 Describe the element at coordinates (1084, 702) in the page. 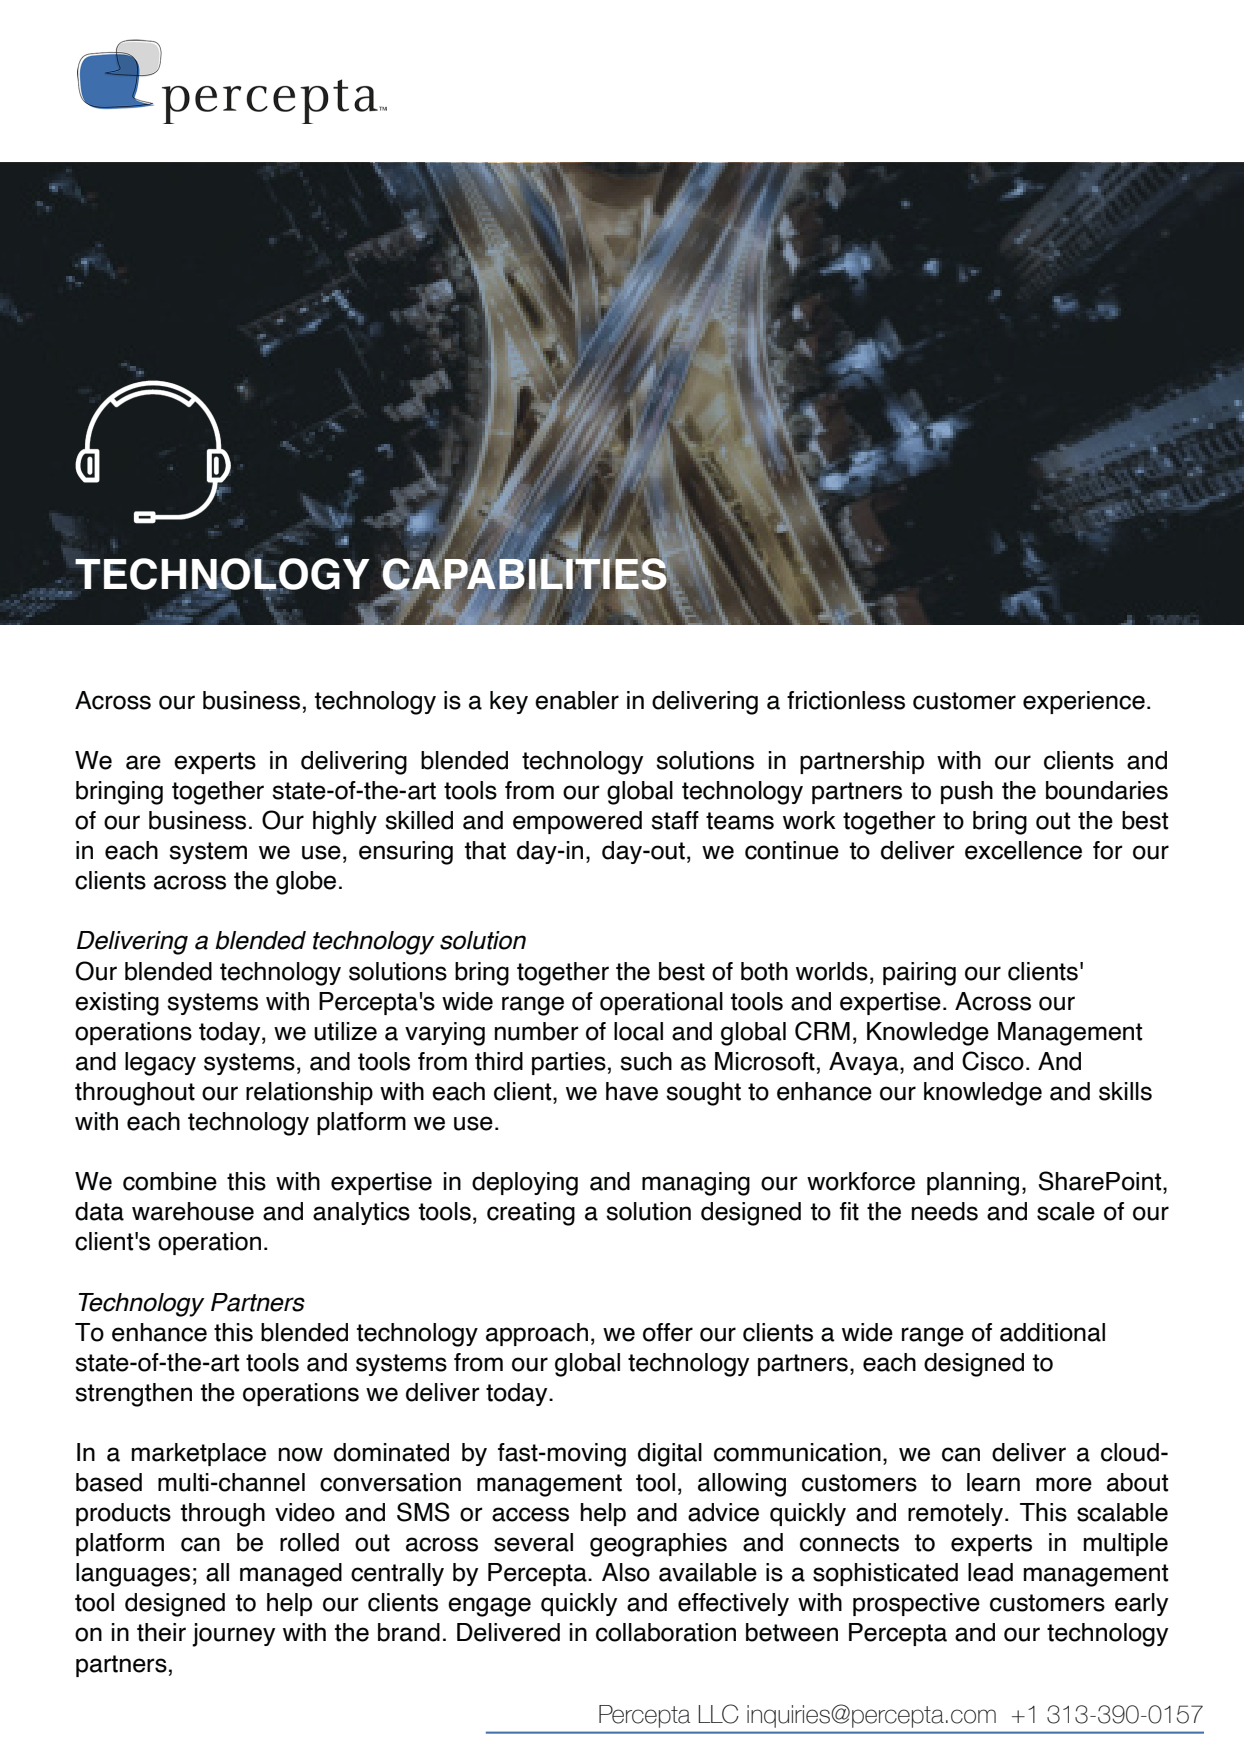

I see `experience` at that location.
